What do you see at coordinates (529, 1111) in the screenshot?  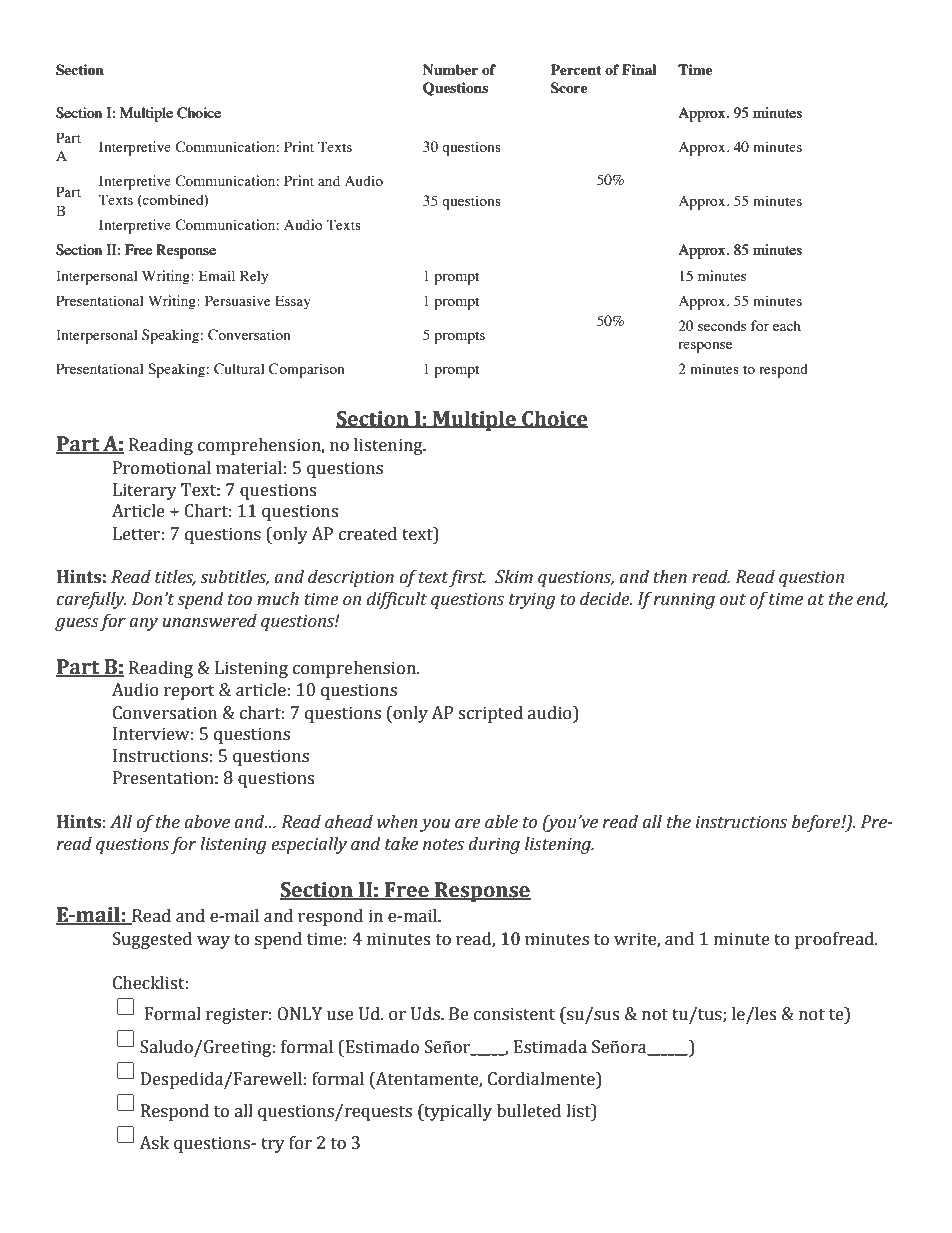 I see `bulleted` at bounding box center [529, 1111].
